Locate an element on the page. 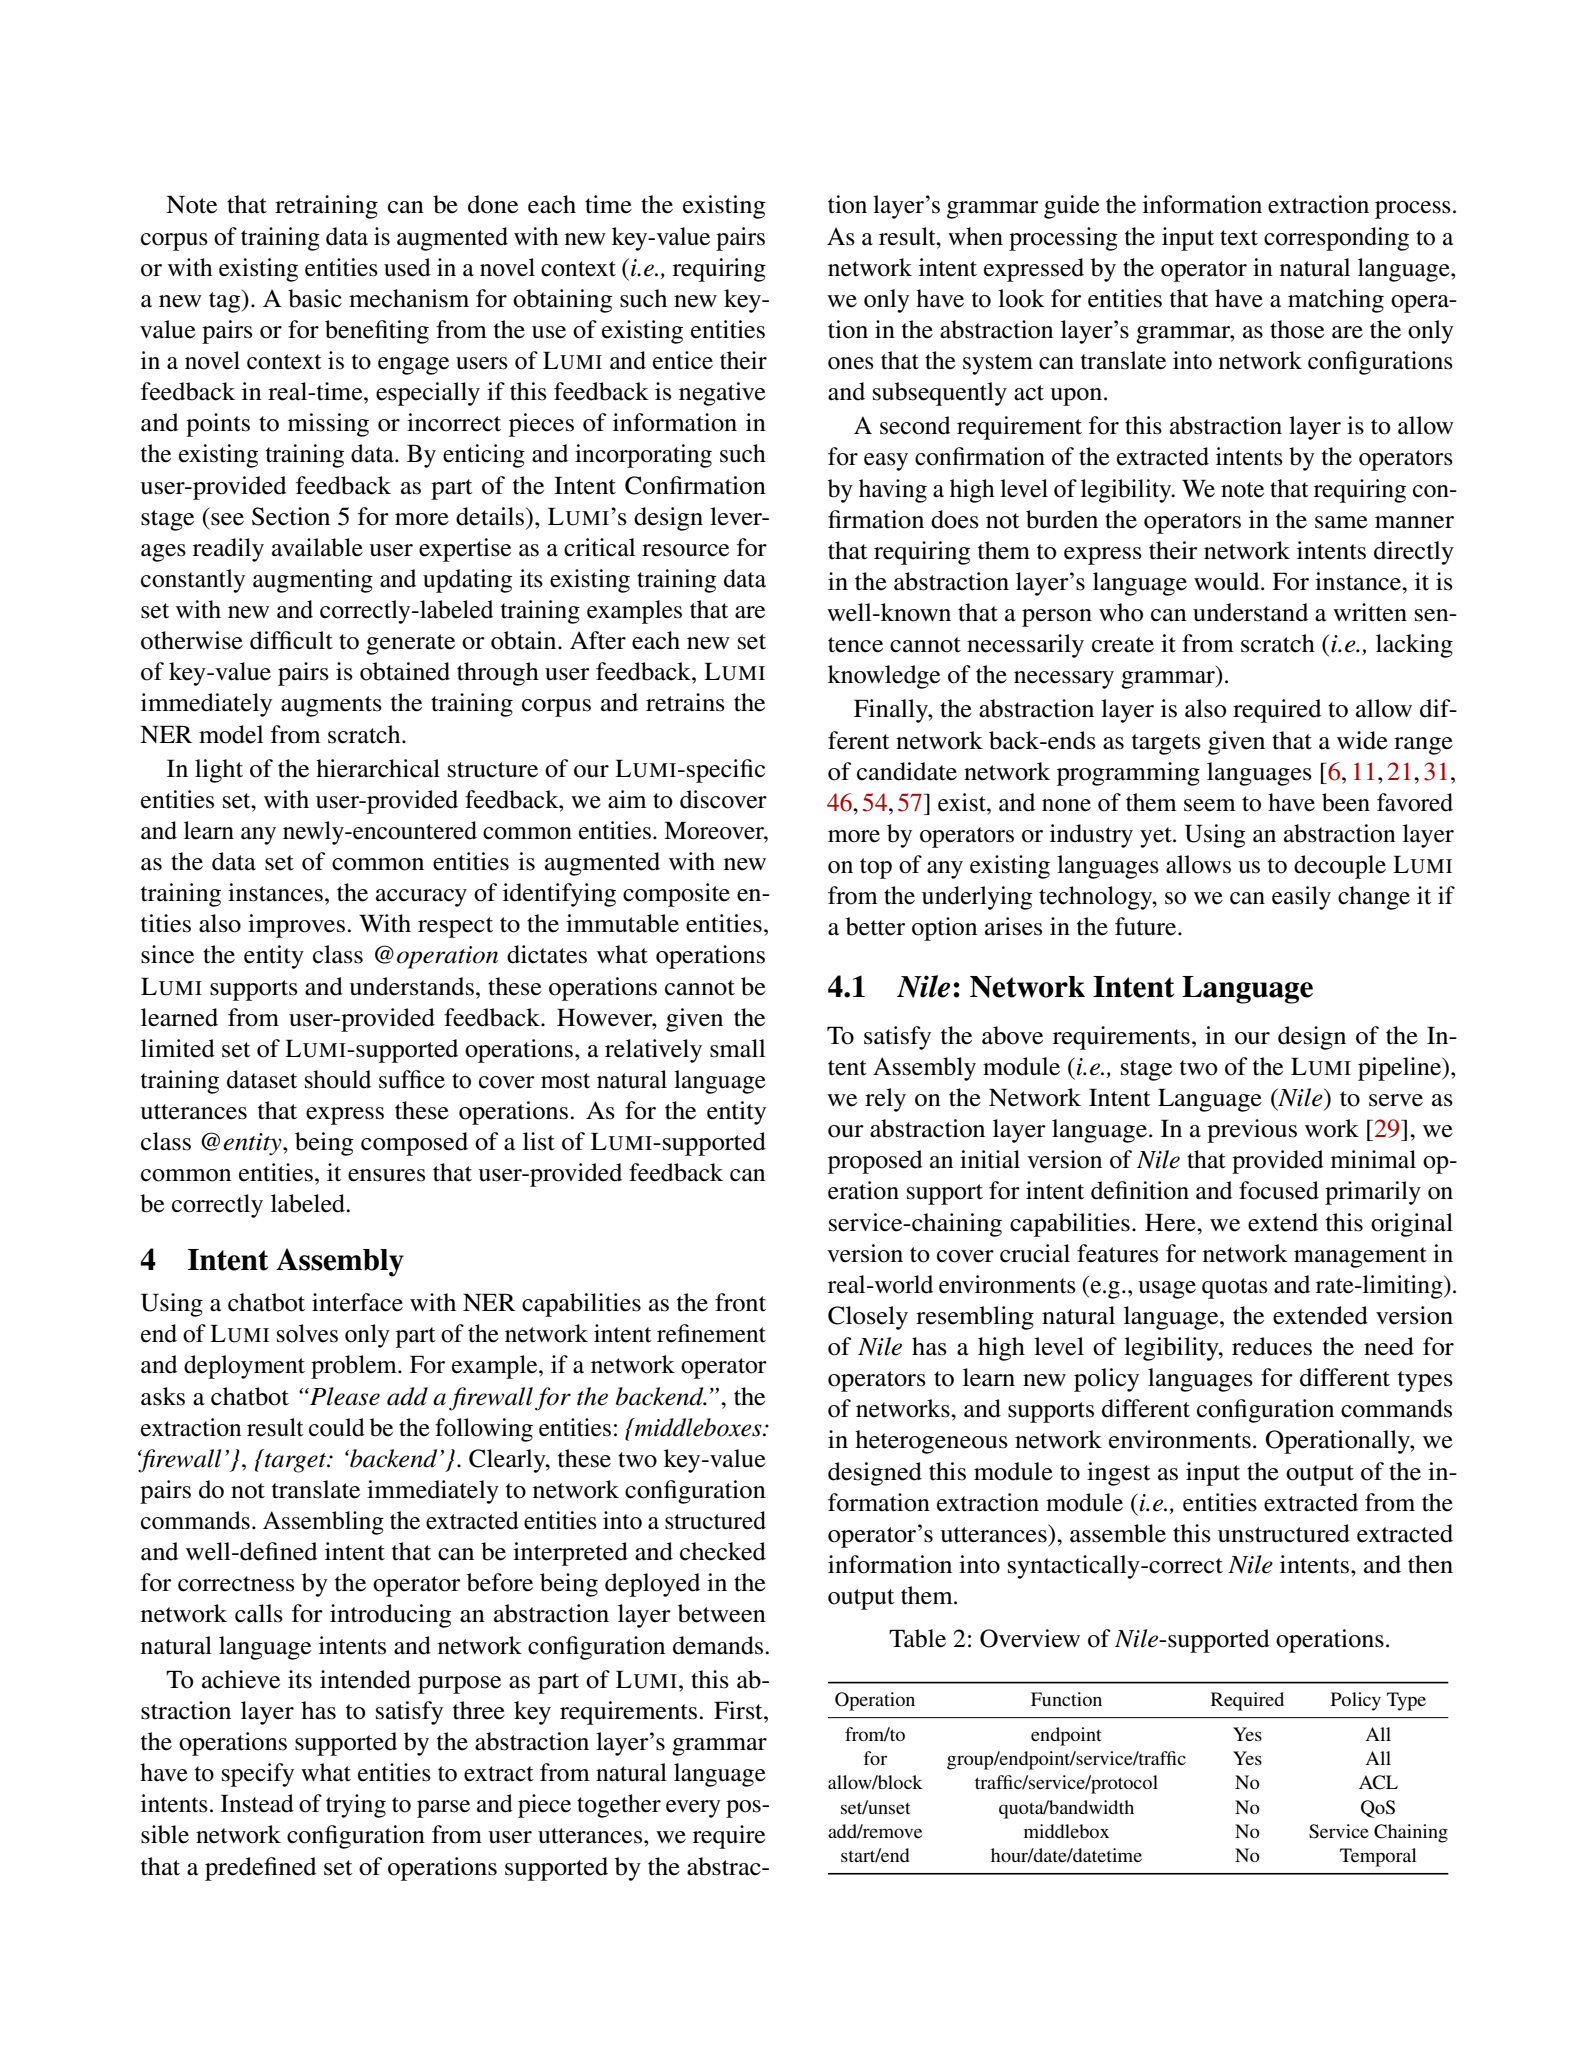  heterogeneous is located at coordinates (931, 1442).
